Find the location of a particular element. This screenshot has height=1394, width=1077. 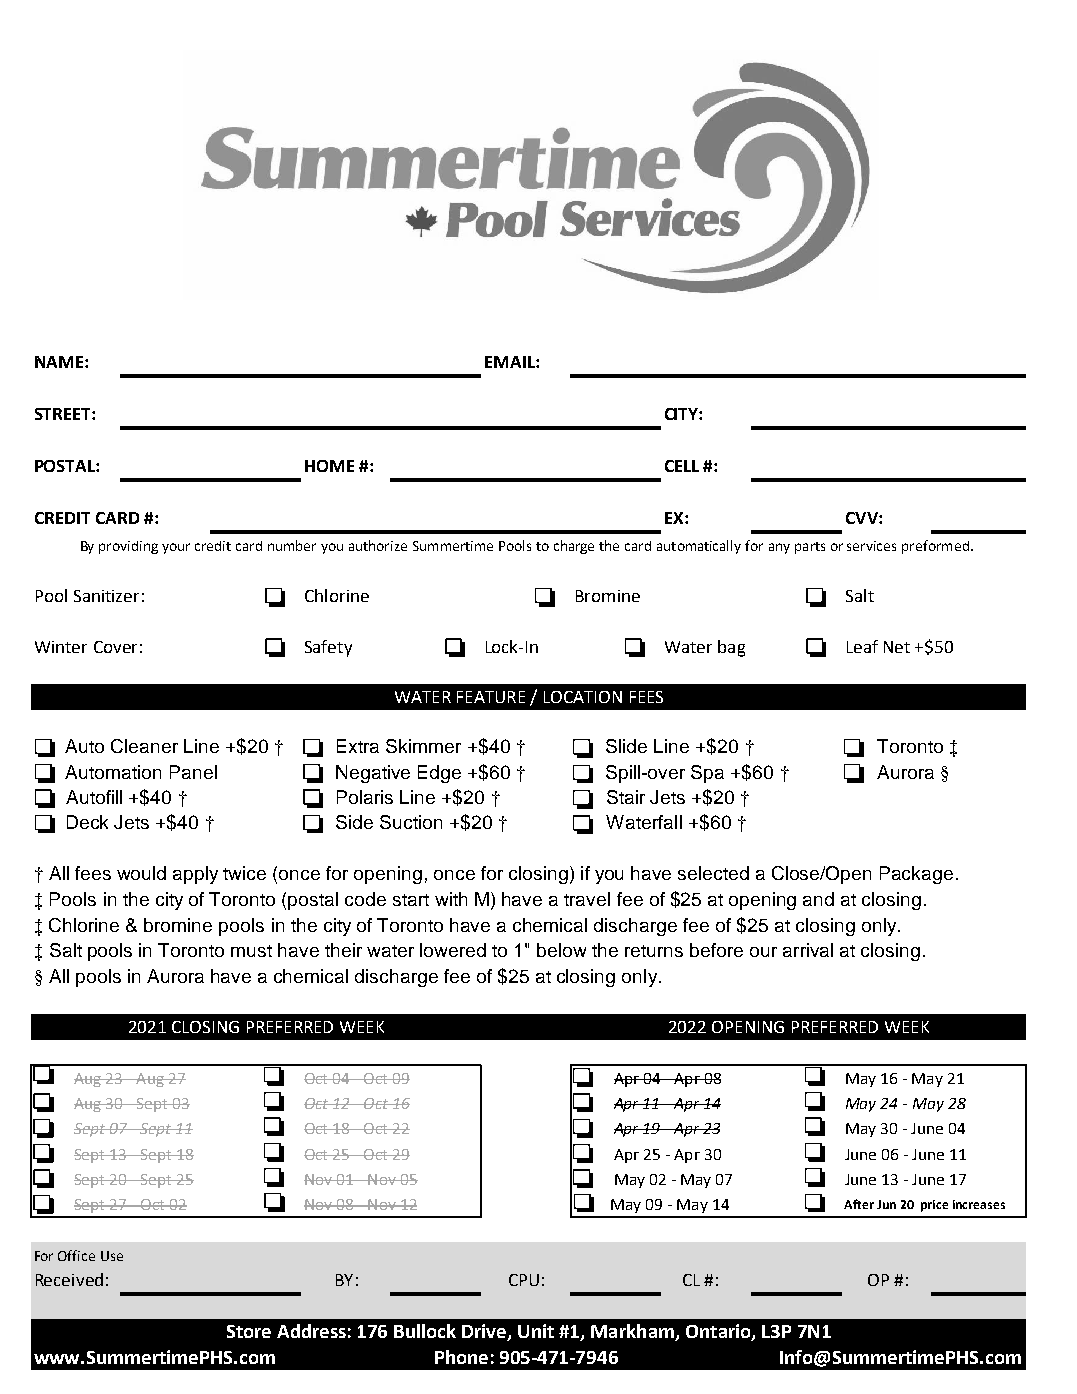

below is located at coordinates (561, 950).
